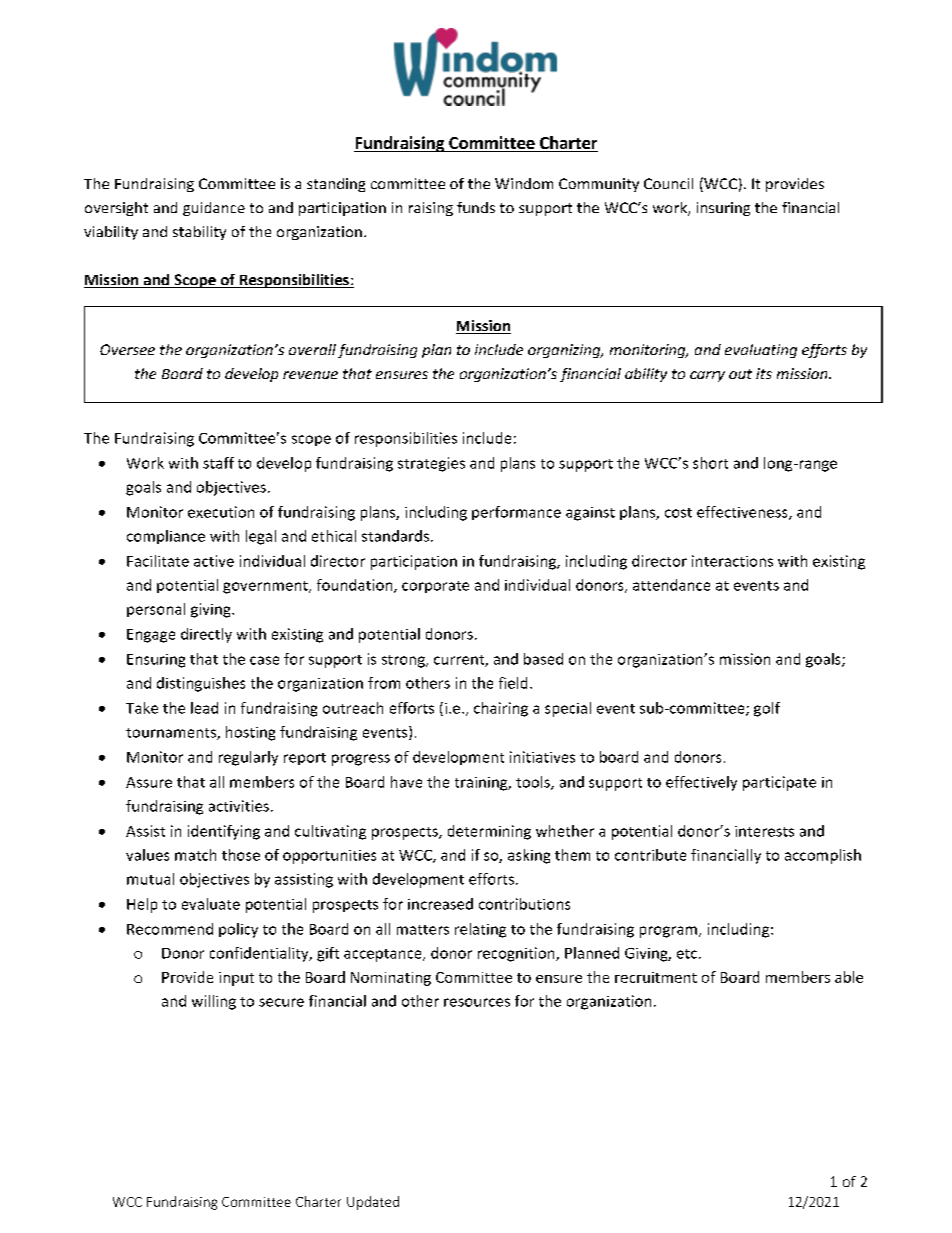 The width and height of the page is (952, 1233). Describe the element at coordinates (201, 684) in the page. I see `distinguishes` at that location.
